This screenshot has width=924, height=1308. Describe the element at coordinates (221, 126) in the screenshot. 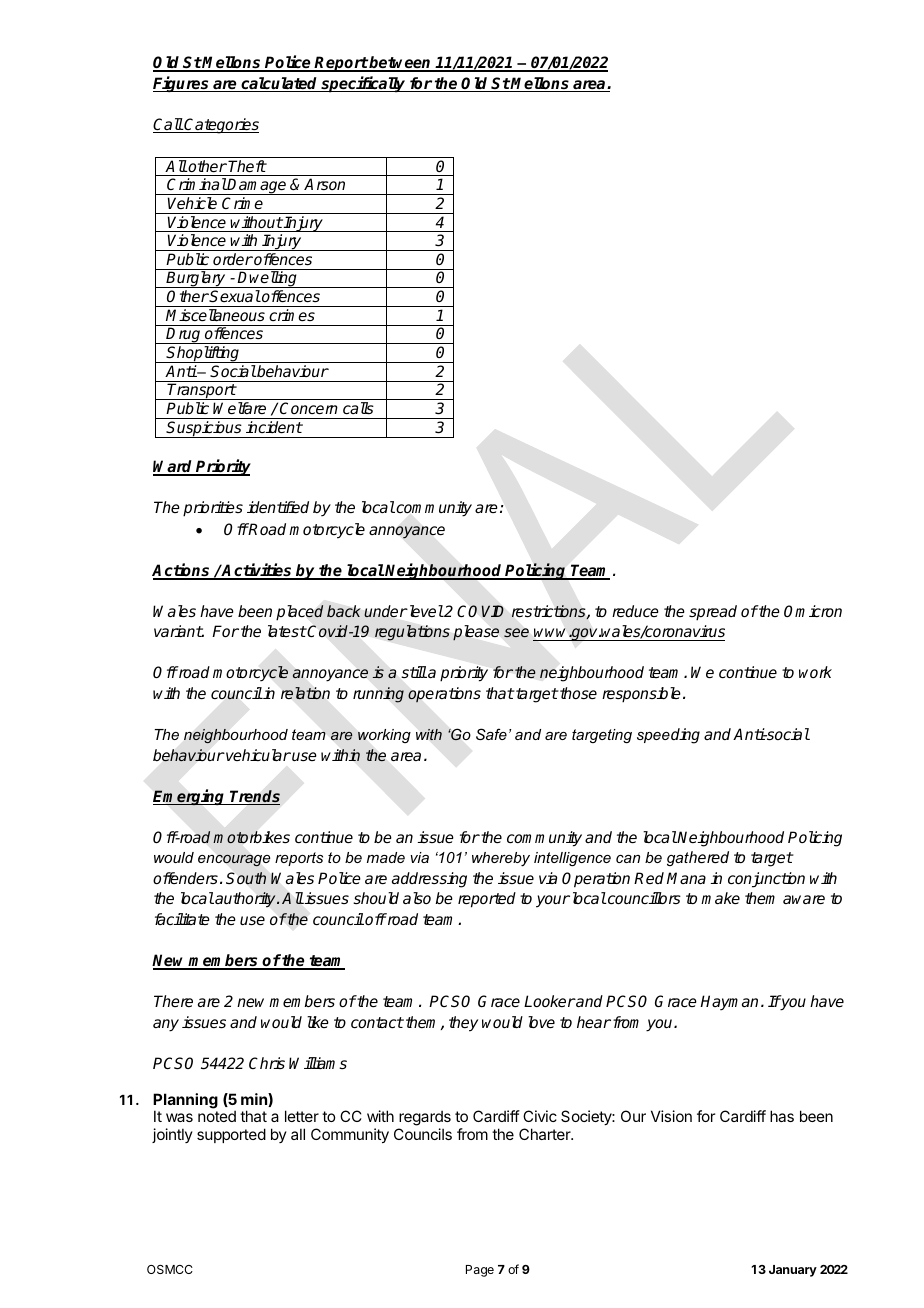

I see `Categories` at that location.
